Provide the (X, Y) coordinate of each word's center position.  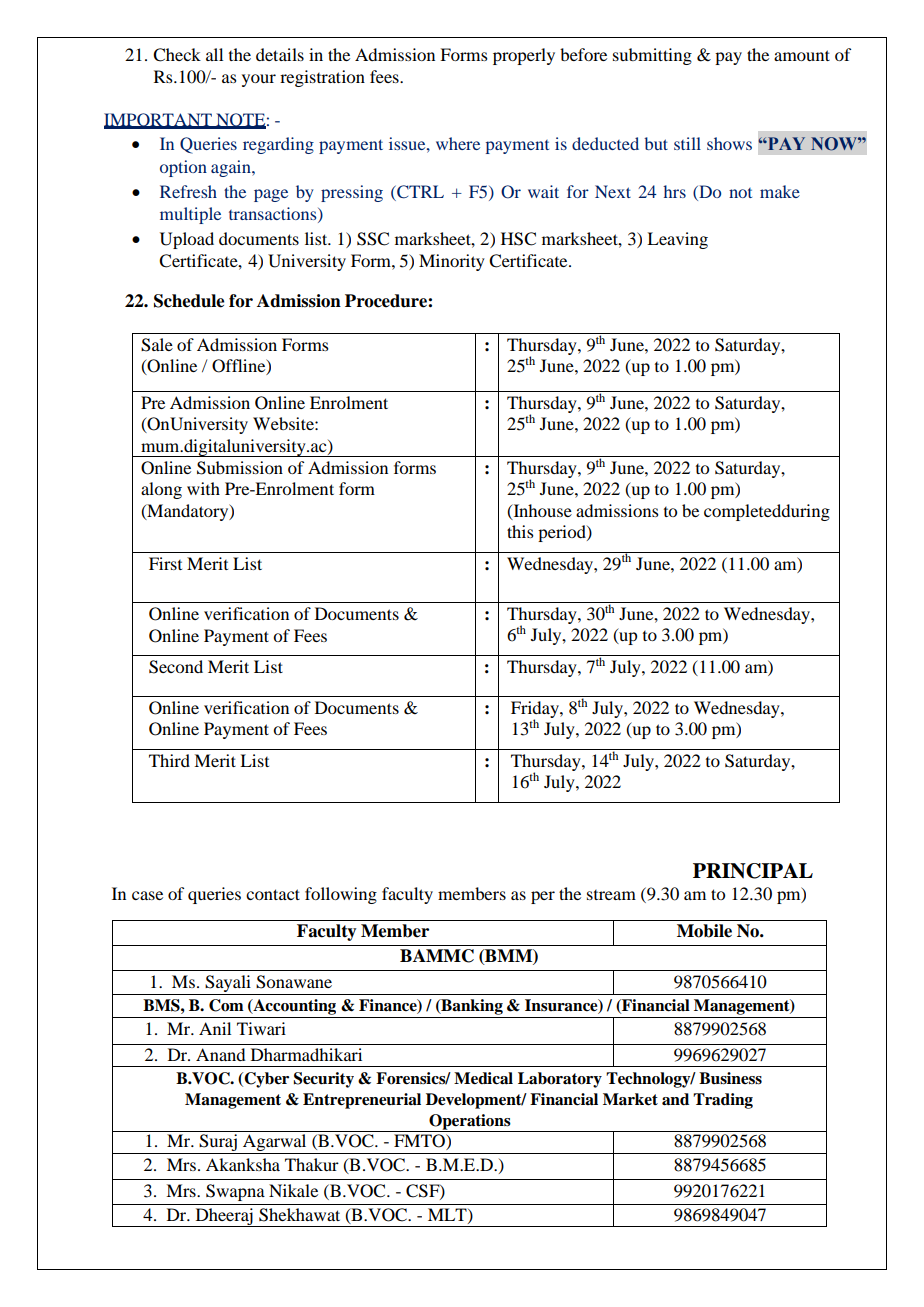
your (259, 80)
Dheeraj (224, 1217)
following (341, 895)
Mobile (704, 931)
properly (524, 56)
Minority (452, 262)
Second (176, 667)
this (520, 531)
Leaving (677, 240)
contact (273, 894)
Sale (157, 345)
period (563, 533)
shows (729, 143)
